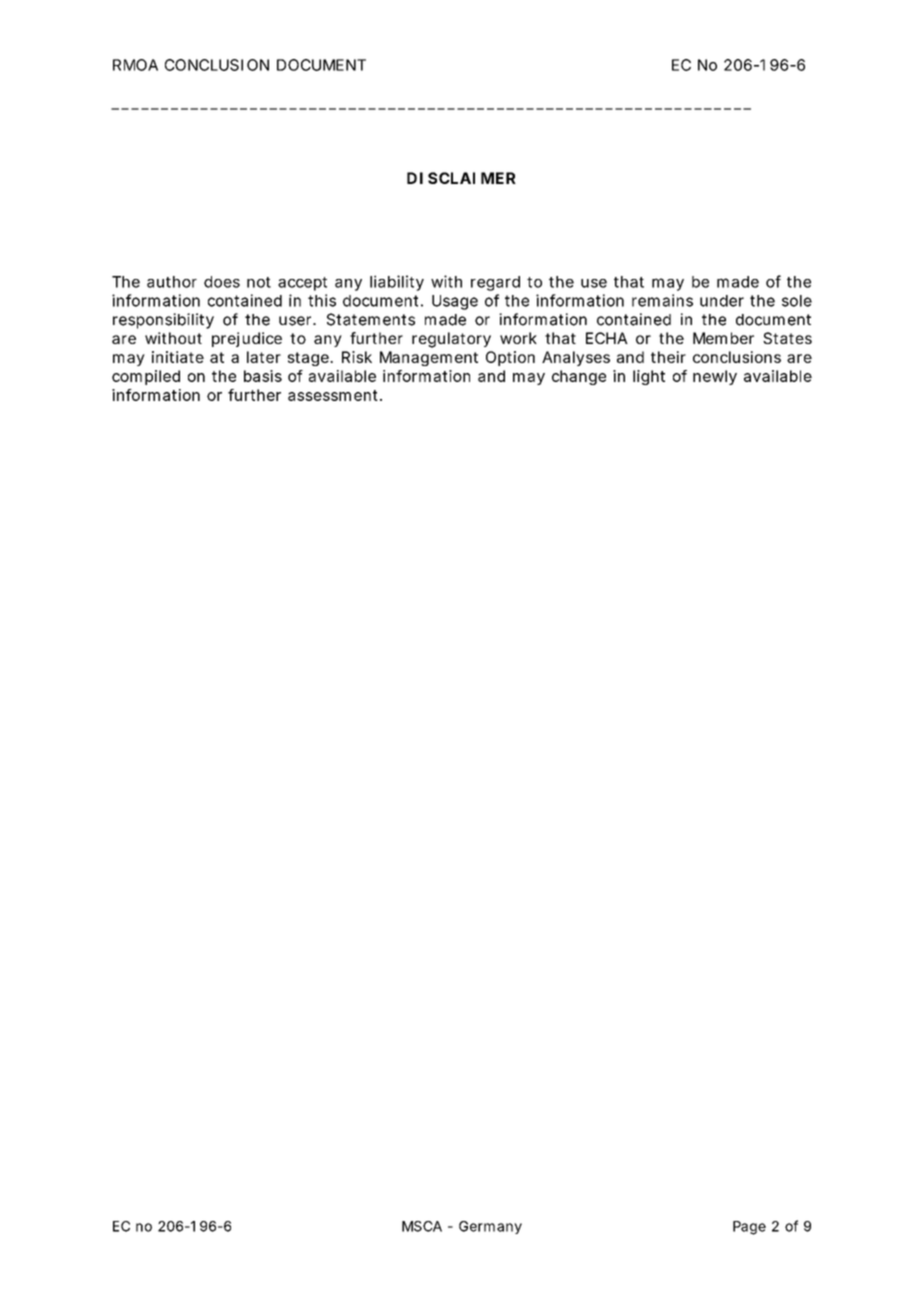 The height and width of the screenshot is (1308, 924). What do you see at coordinates (579, 377) in the screenshot?
I see `change` at bounding box center [579, 377].
